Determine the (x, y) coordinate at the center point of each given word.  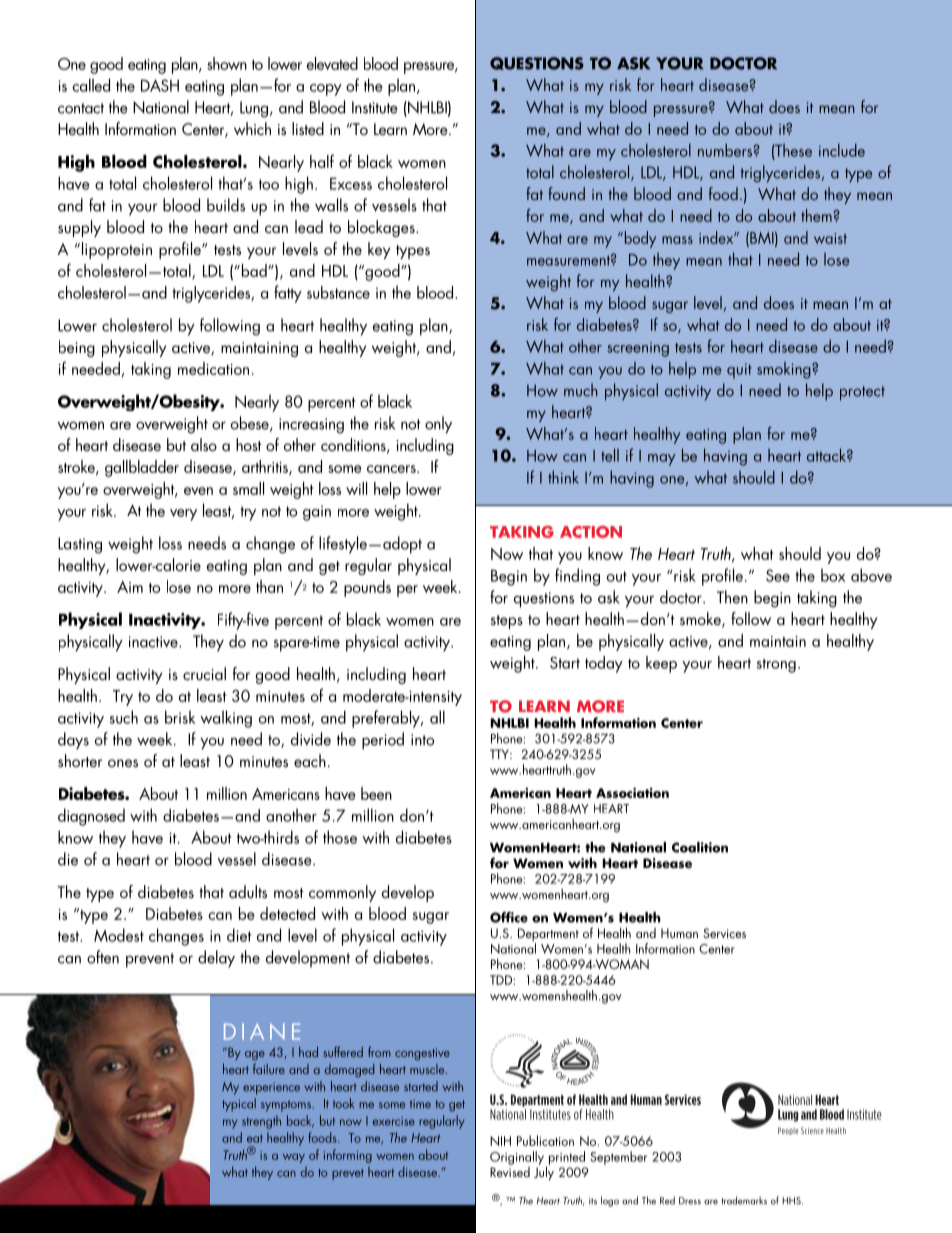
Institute (375, 107)
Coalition (700, 847)
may (662, 460)
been (376, 793)
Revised (510, 1170)
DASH (160, 85)
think (563, 477)
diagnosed (91, 817)
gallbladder (142, 468)
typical (239, 1105)
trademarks (744, 1200)
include (842, 150)
